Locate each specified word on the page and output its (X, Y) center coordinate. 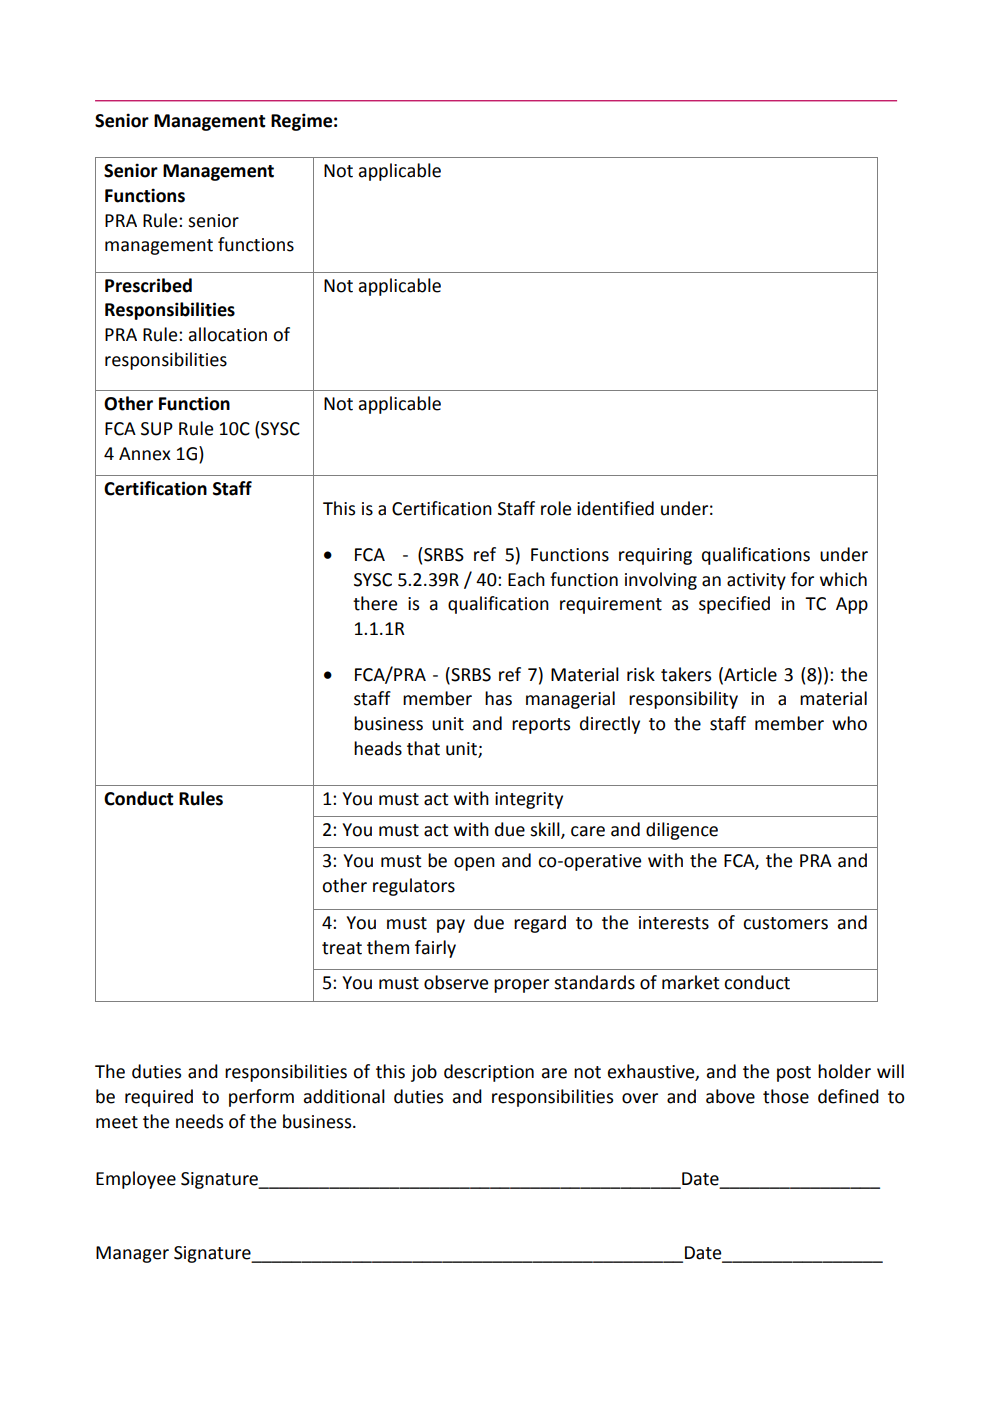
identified (615, 508)
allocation (228, 334)
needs (199, 1121)
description (489, 1073)
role (556, 508)
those (786, 1096)
